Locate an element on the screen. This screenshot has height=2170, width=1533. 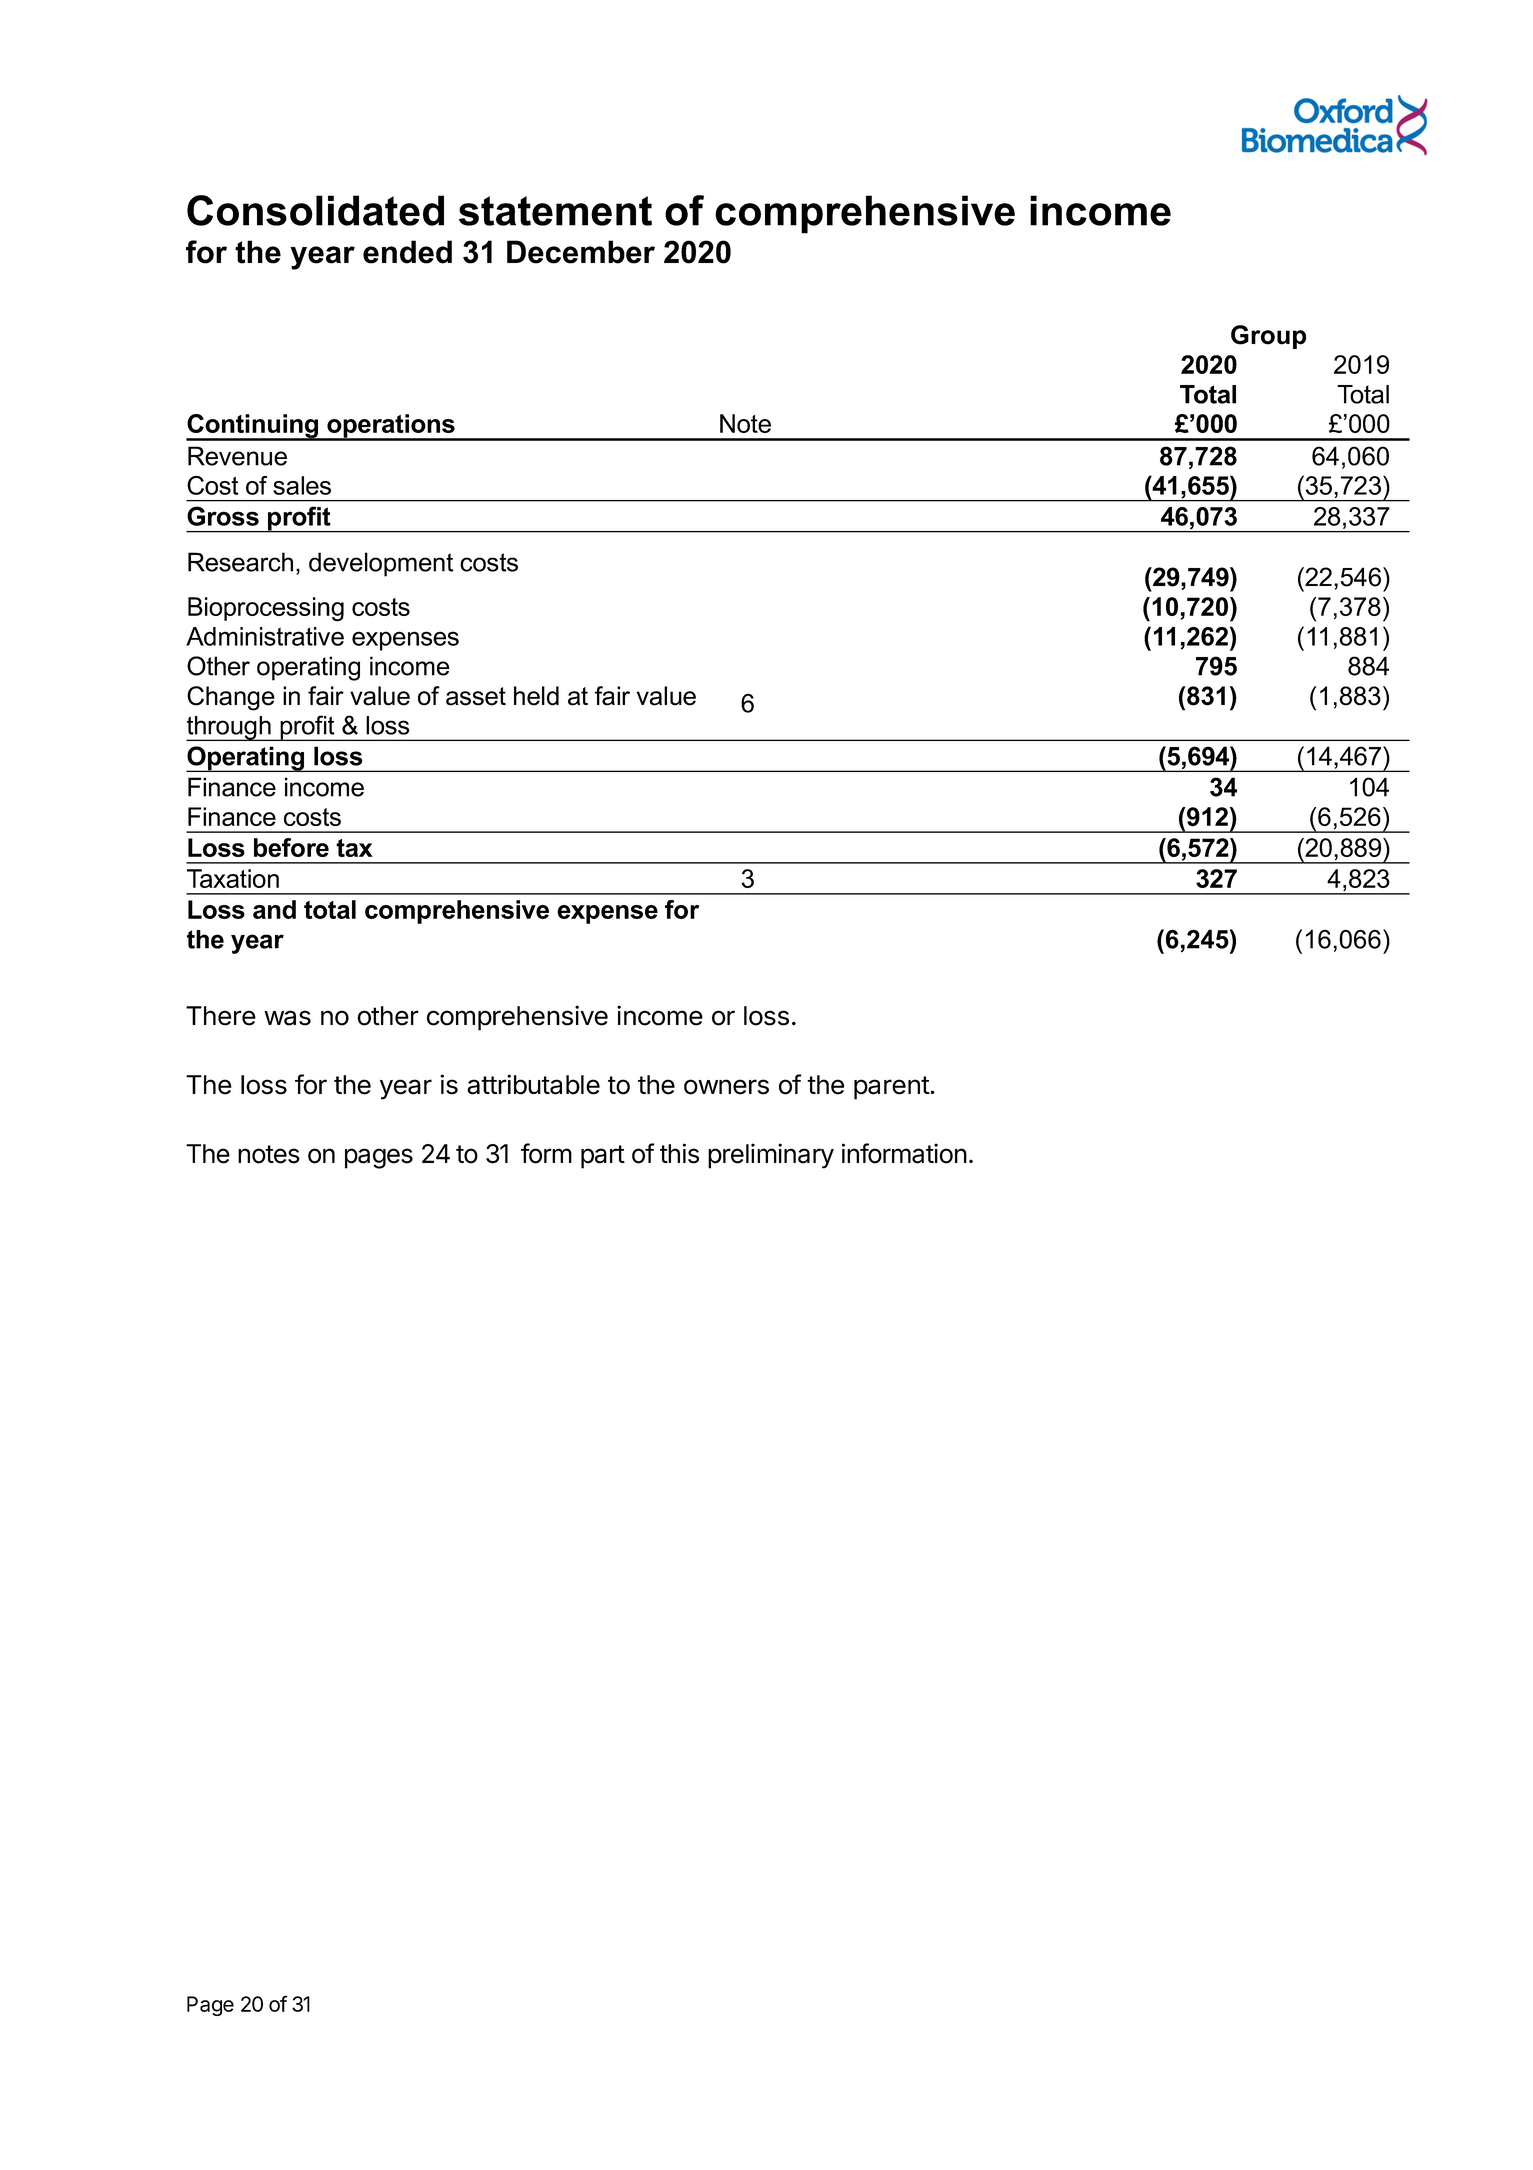
and is located at coordinates (274, 909).
